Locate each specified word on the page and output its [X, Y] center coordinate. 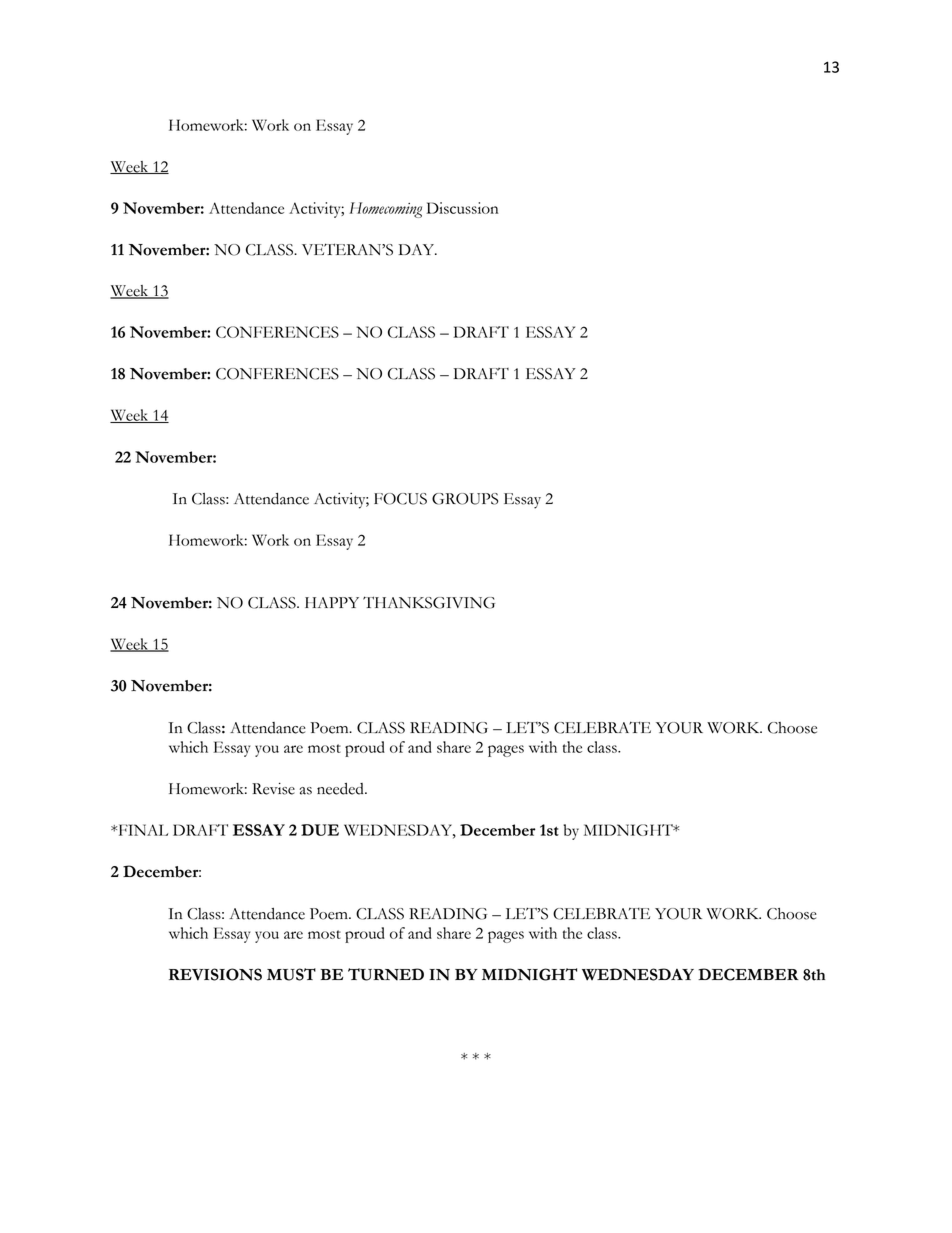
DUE [320, 830]
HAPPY [332, 602]
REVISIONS [215, 974]
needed [341, 789]
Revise [273, 788]
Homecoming [385, 210]
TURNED [386, 974]
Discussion [462, 208]
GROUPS [465, 499]
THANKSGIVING [429, 602]
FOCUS [400, 499]
